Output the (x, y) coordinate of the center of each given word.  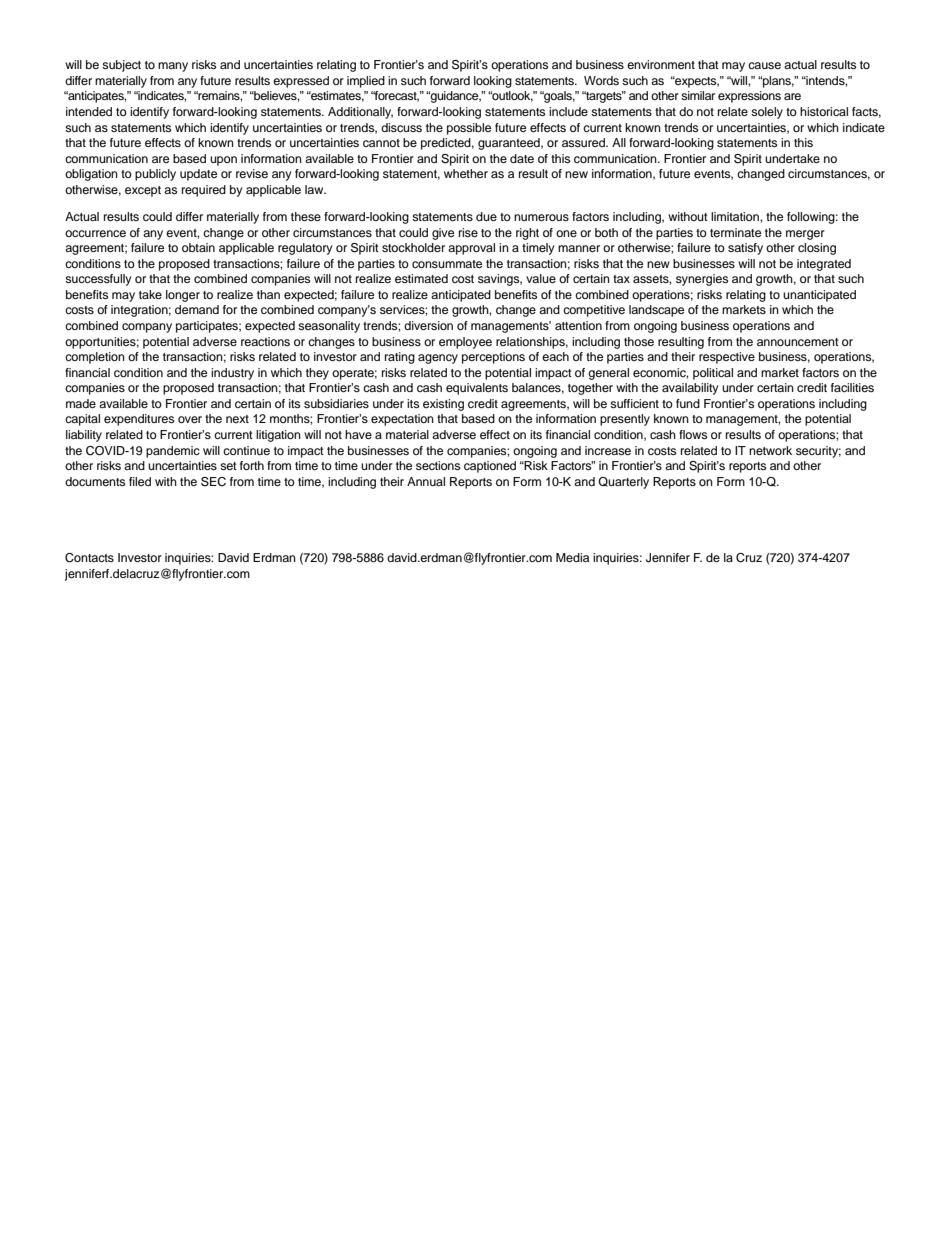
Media (572, 557)
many (173, 67)
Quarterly (623, 483)
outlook (511, 96)
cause (764, 65)
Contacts (89, 558)
